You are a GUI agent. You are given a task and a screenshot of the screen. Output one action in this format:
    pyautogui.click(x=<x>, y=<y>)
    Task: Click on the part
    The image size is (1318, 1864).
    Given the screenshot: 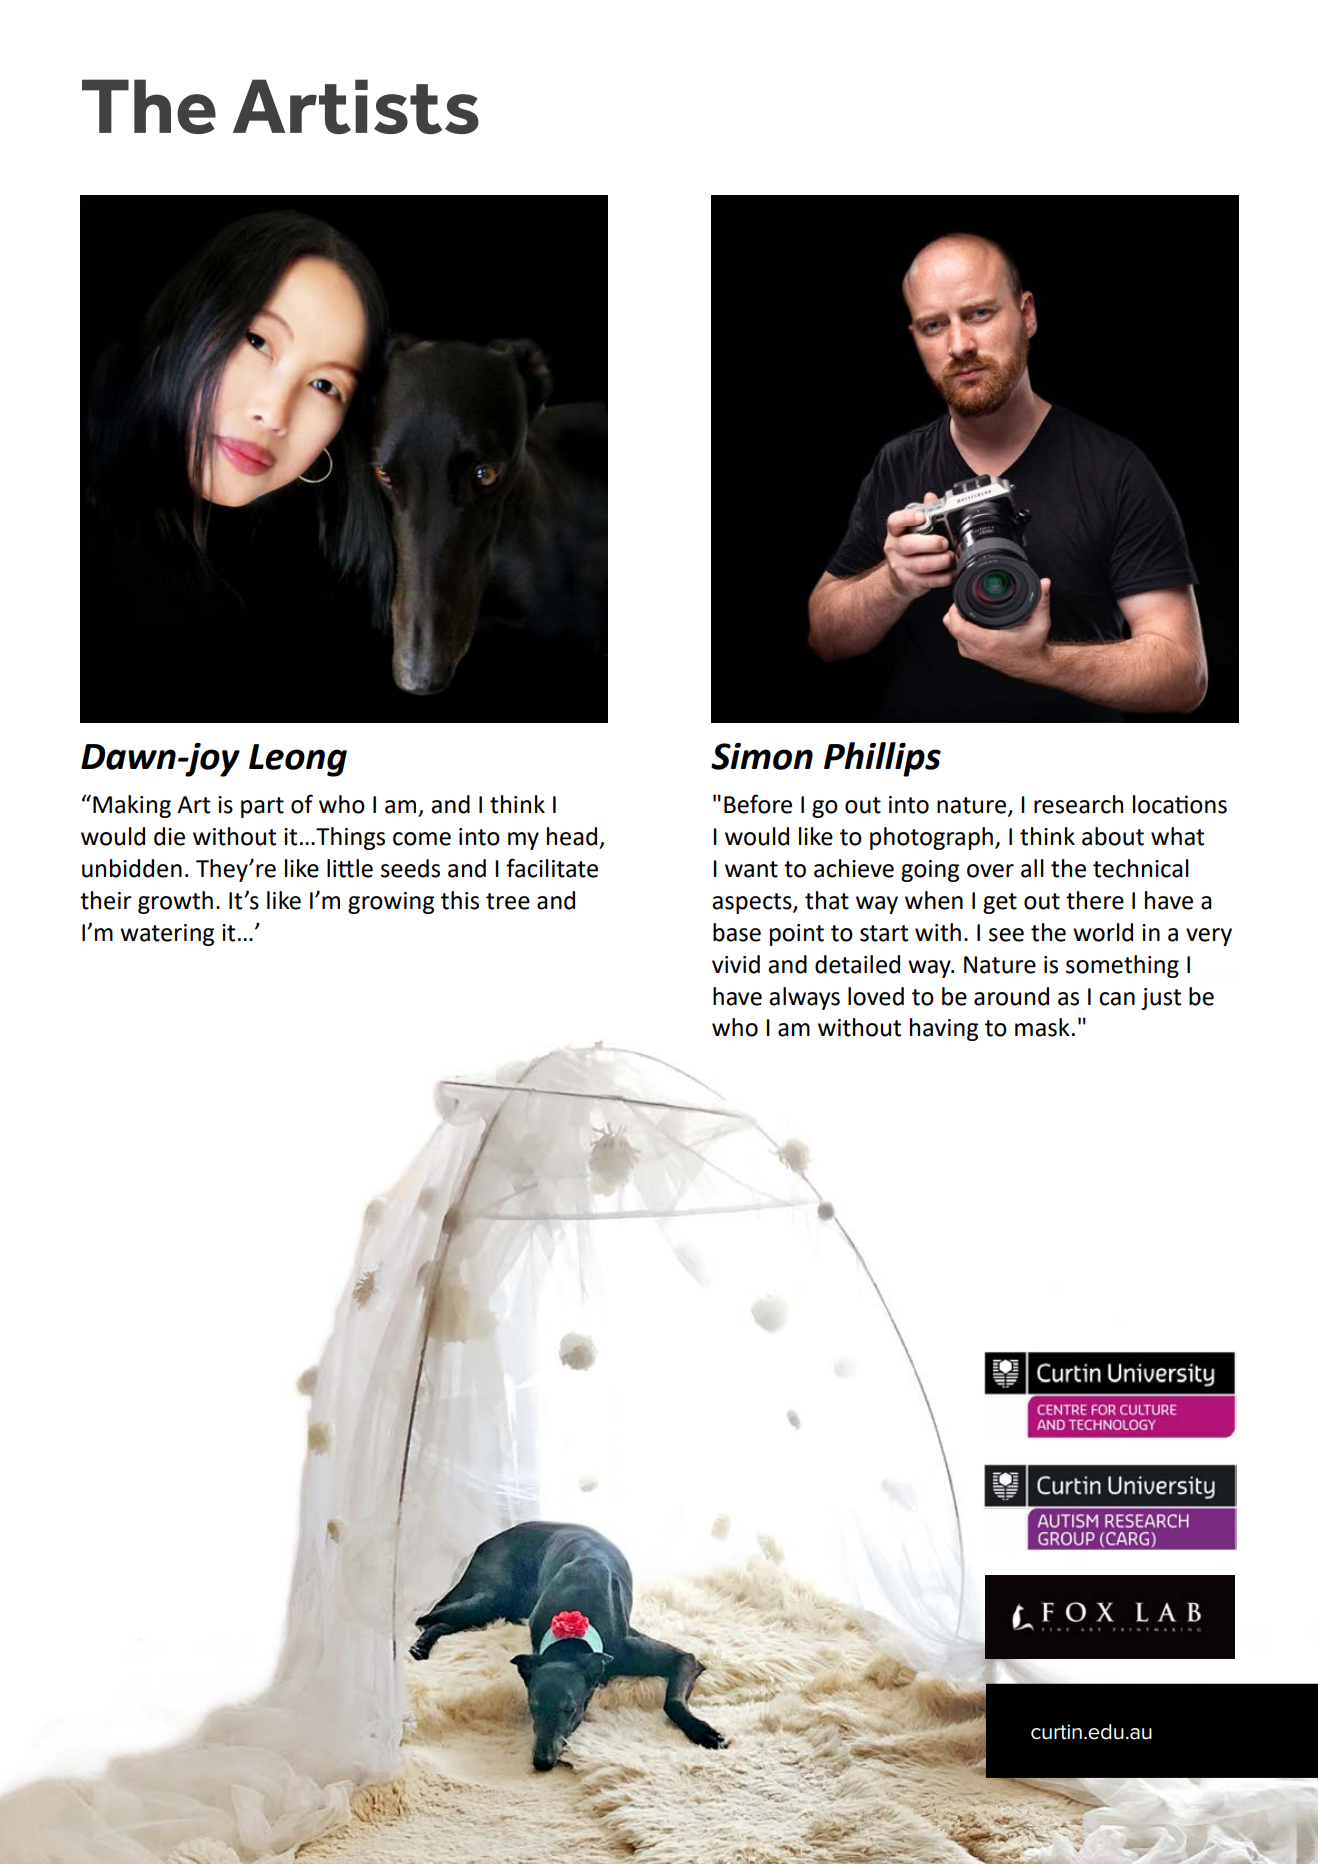 What is the action you would take?
    pyautogui.click(x=262, y=807)
